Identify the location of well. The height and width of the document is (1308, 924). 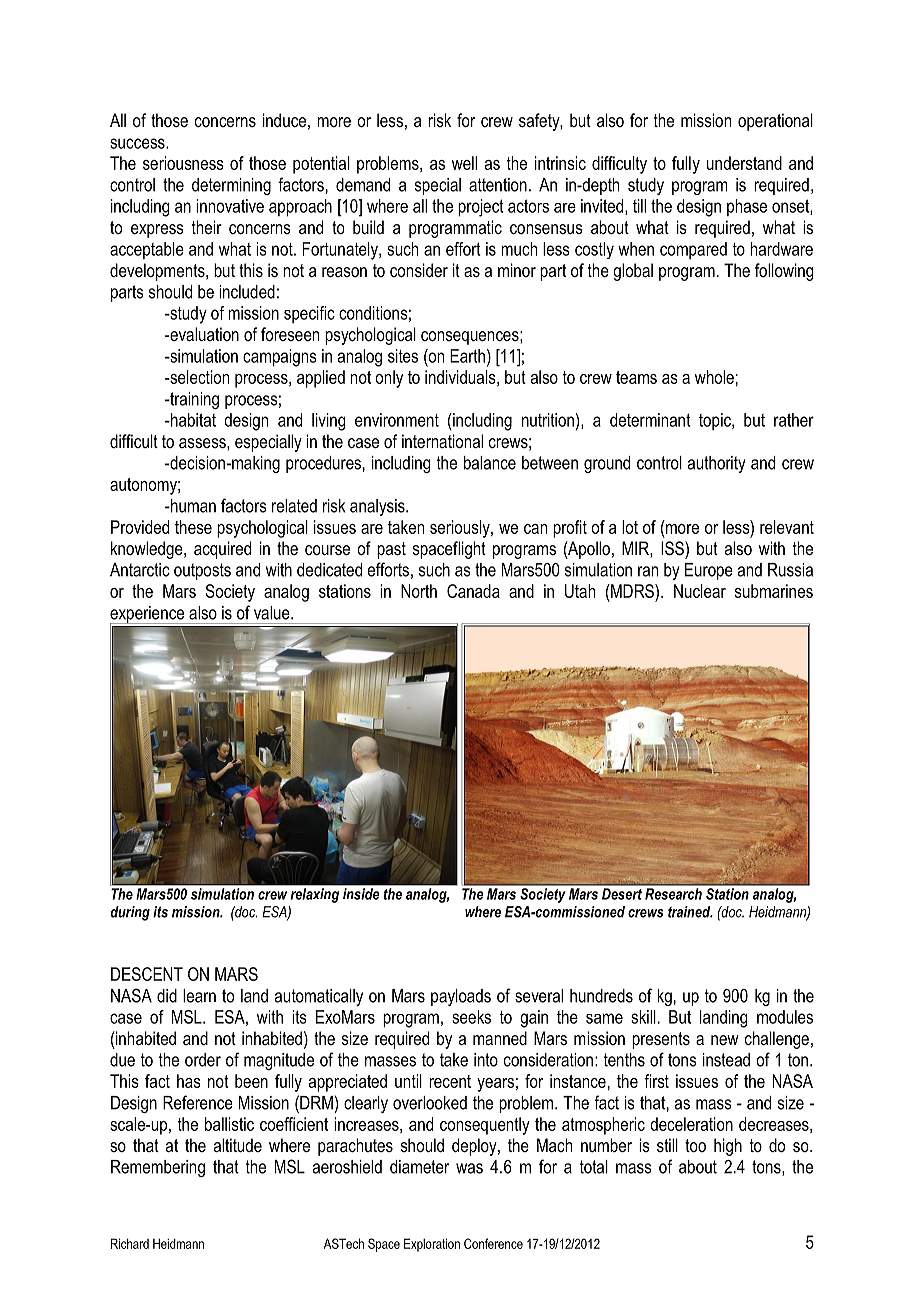
(464, 163).
